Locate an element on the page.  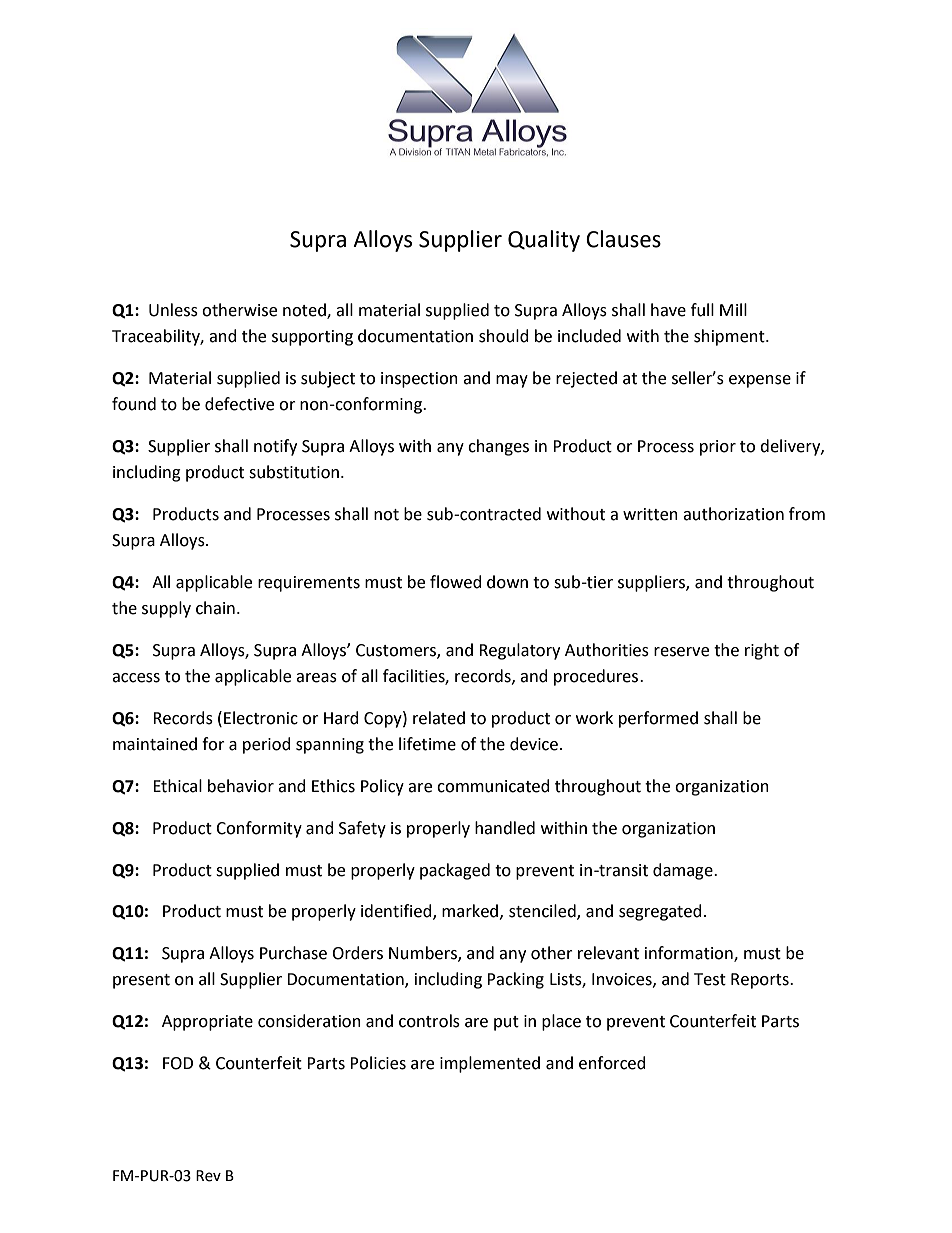
packaged is located at coordinates (455, 871).
